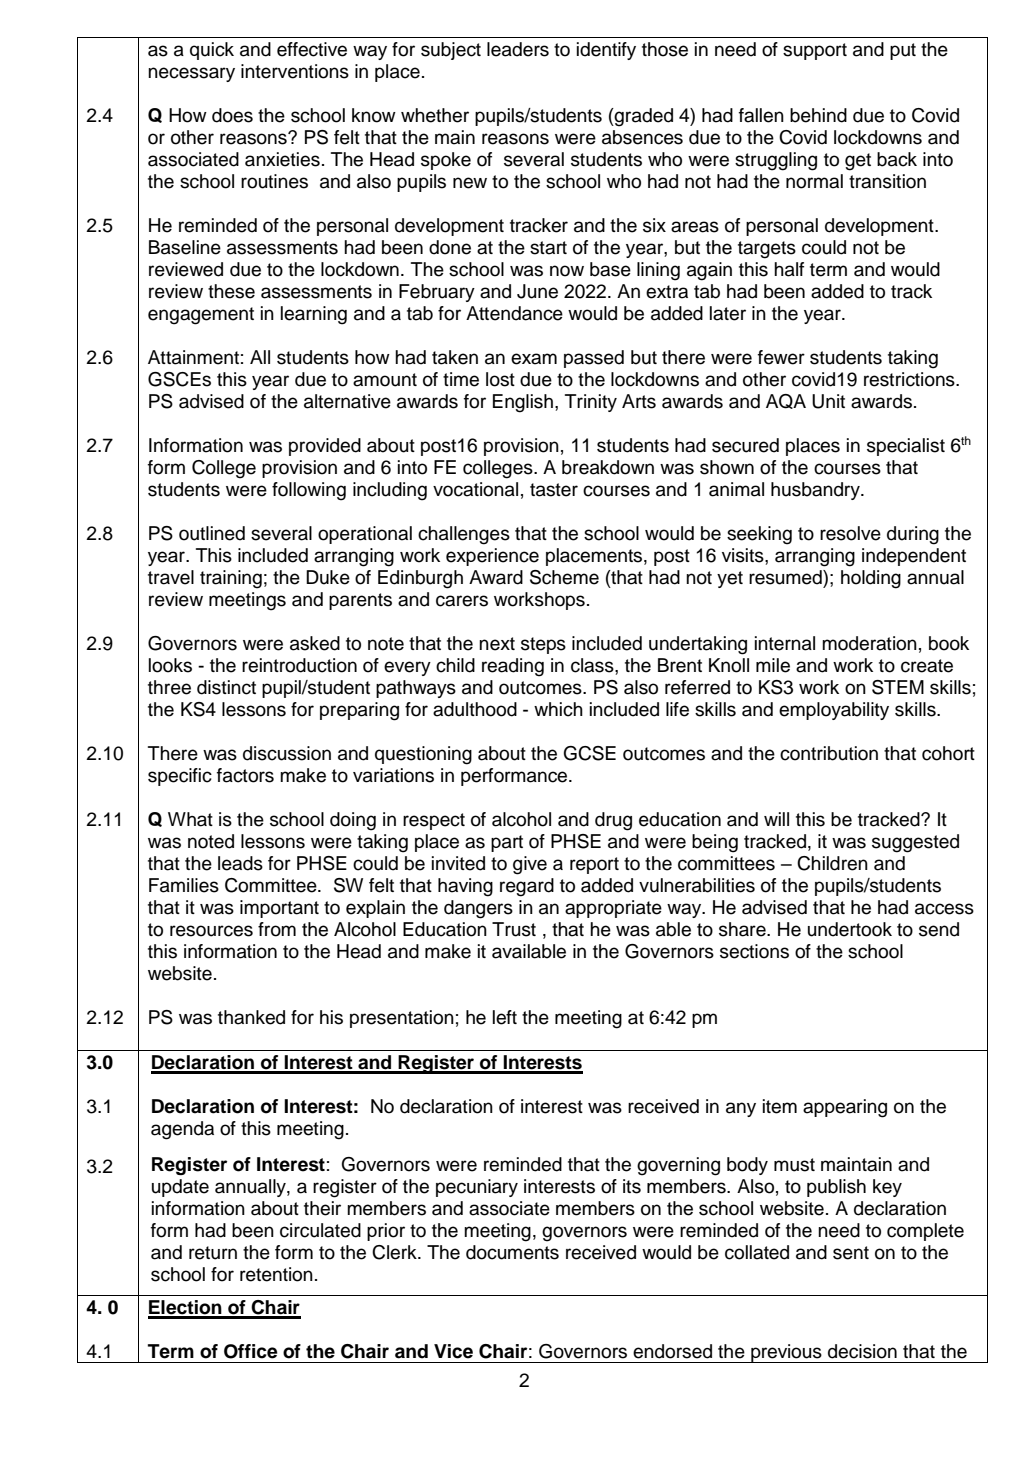 This screenshot has height=1465, width=1036. I want to click on documents, so click(512, 1252).
